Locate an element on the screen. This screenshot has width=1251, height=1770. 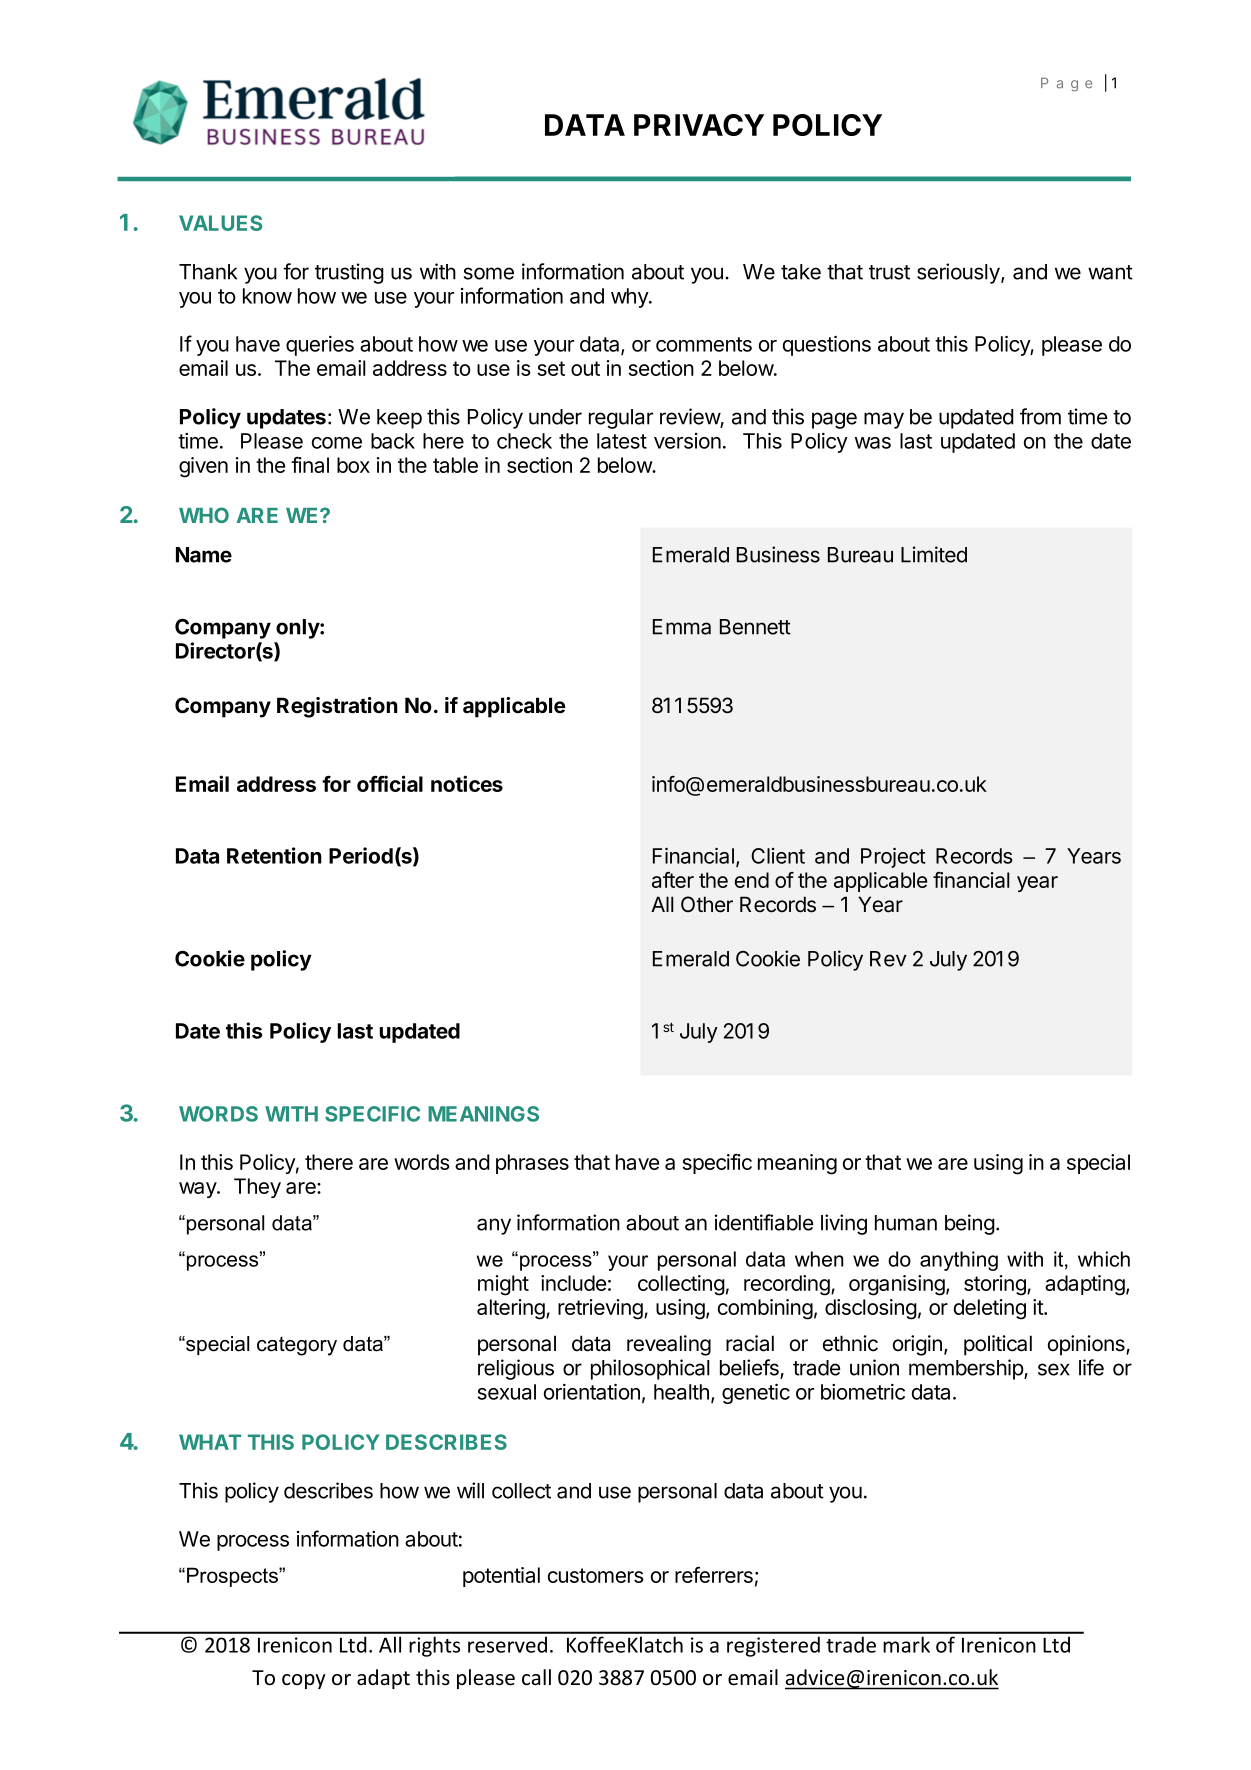
Limited is located at coordinates (934, 554).
